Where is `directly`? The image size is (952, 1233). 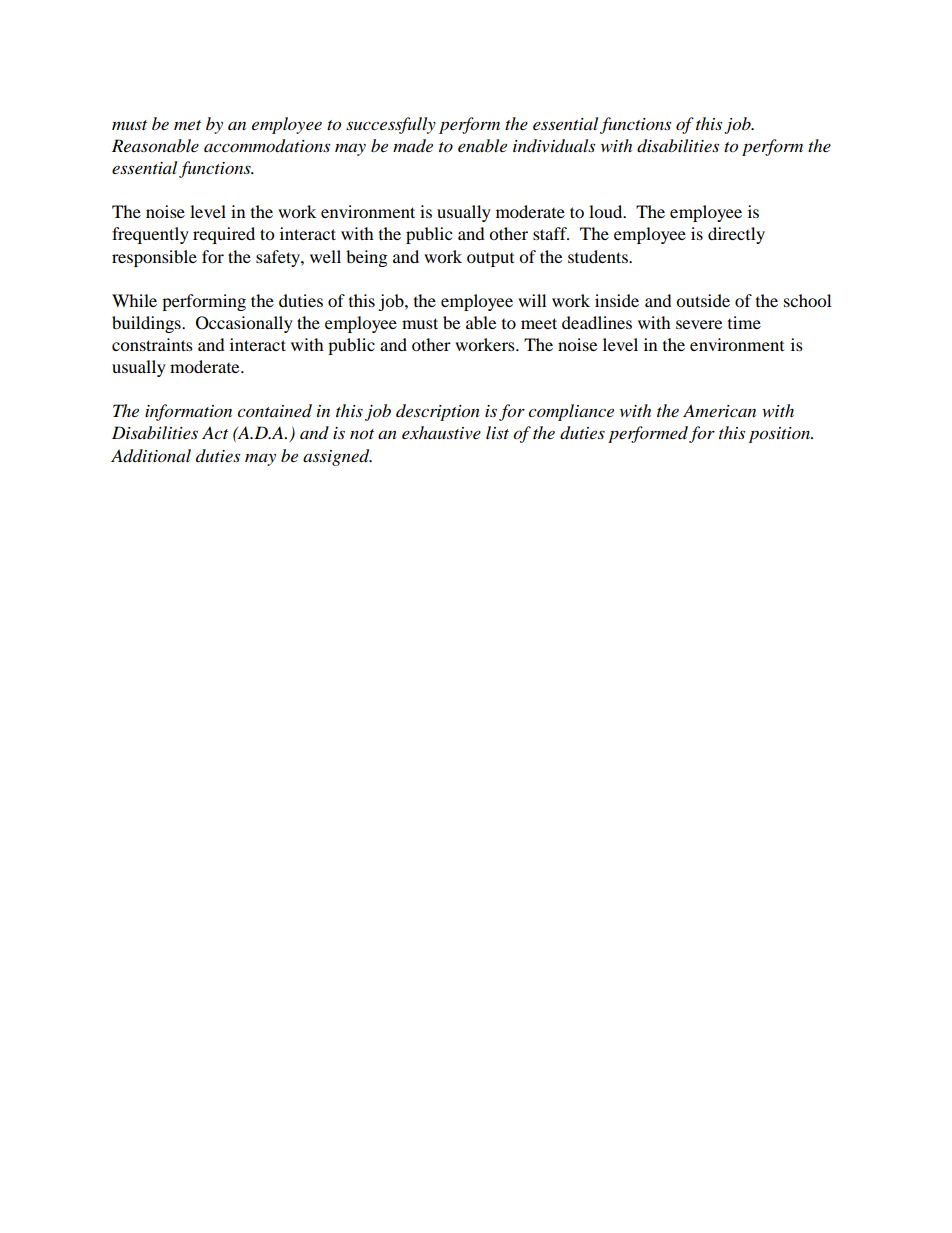 directly is located at coordinates (736, 235).
